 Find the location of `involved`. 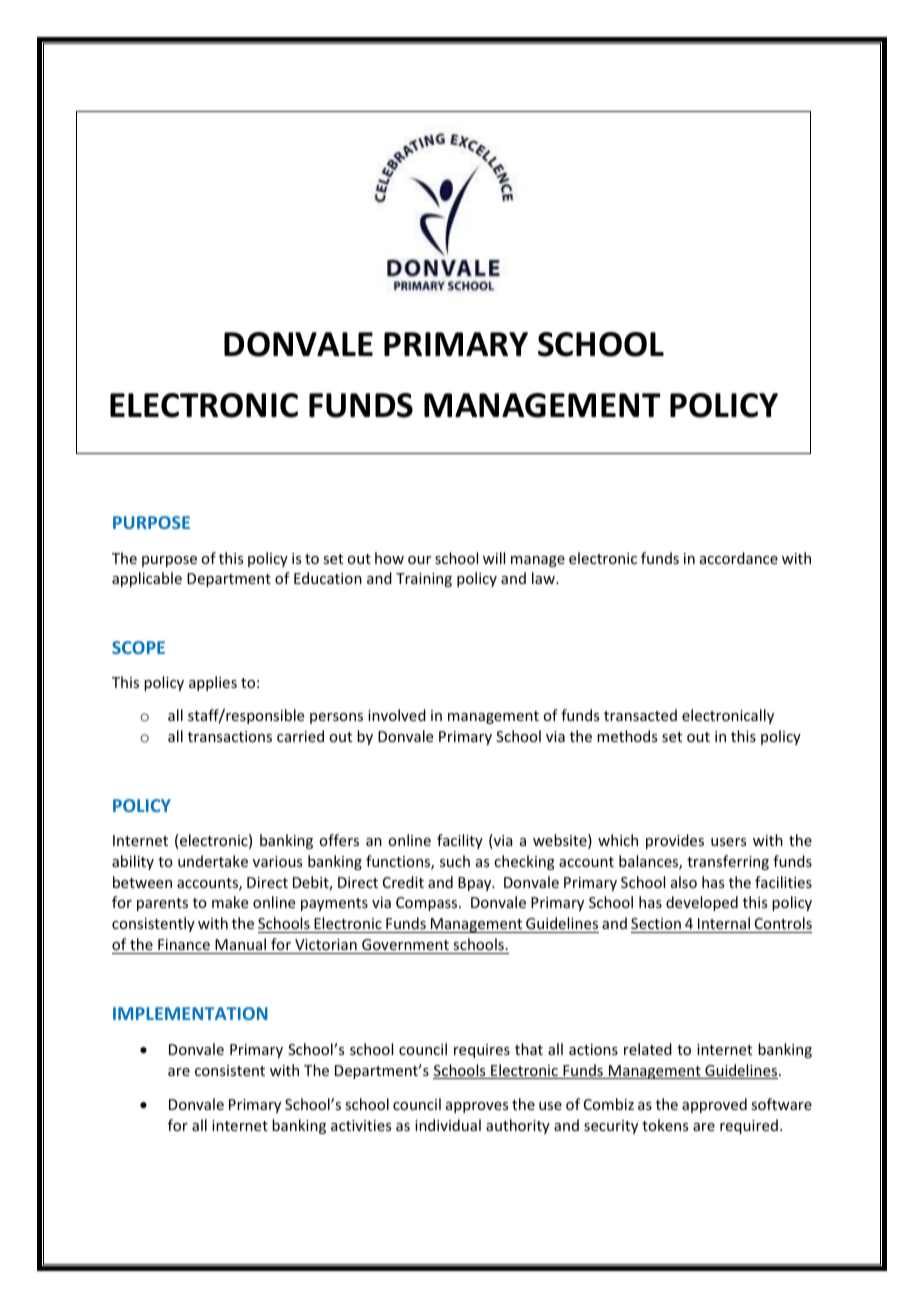

involved is located at coordinates (397, 715).
